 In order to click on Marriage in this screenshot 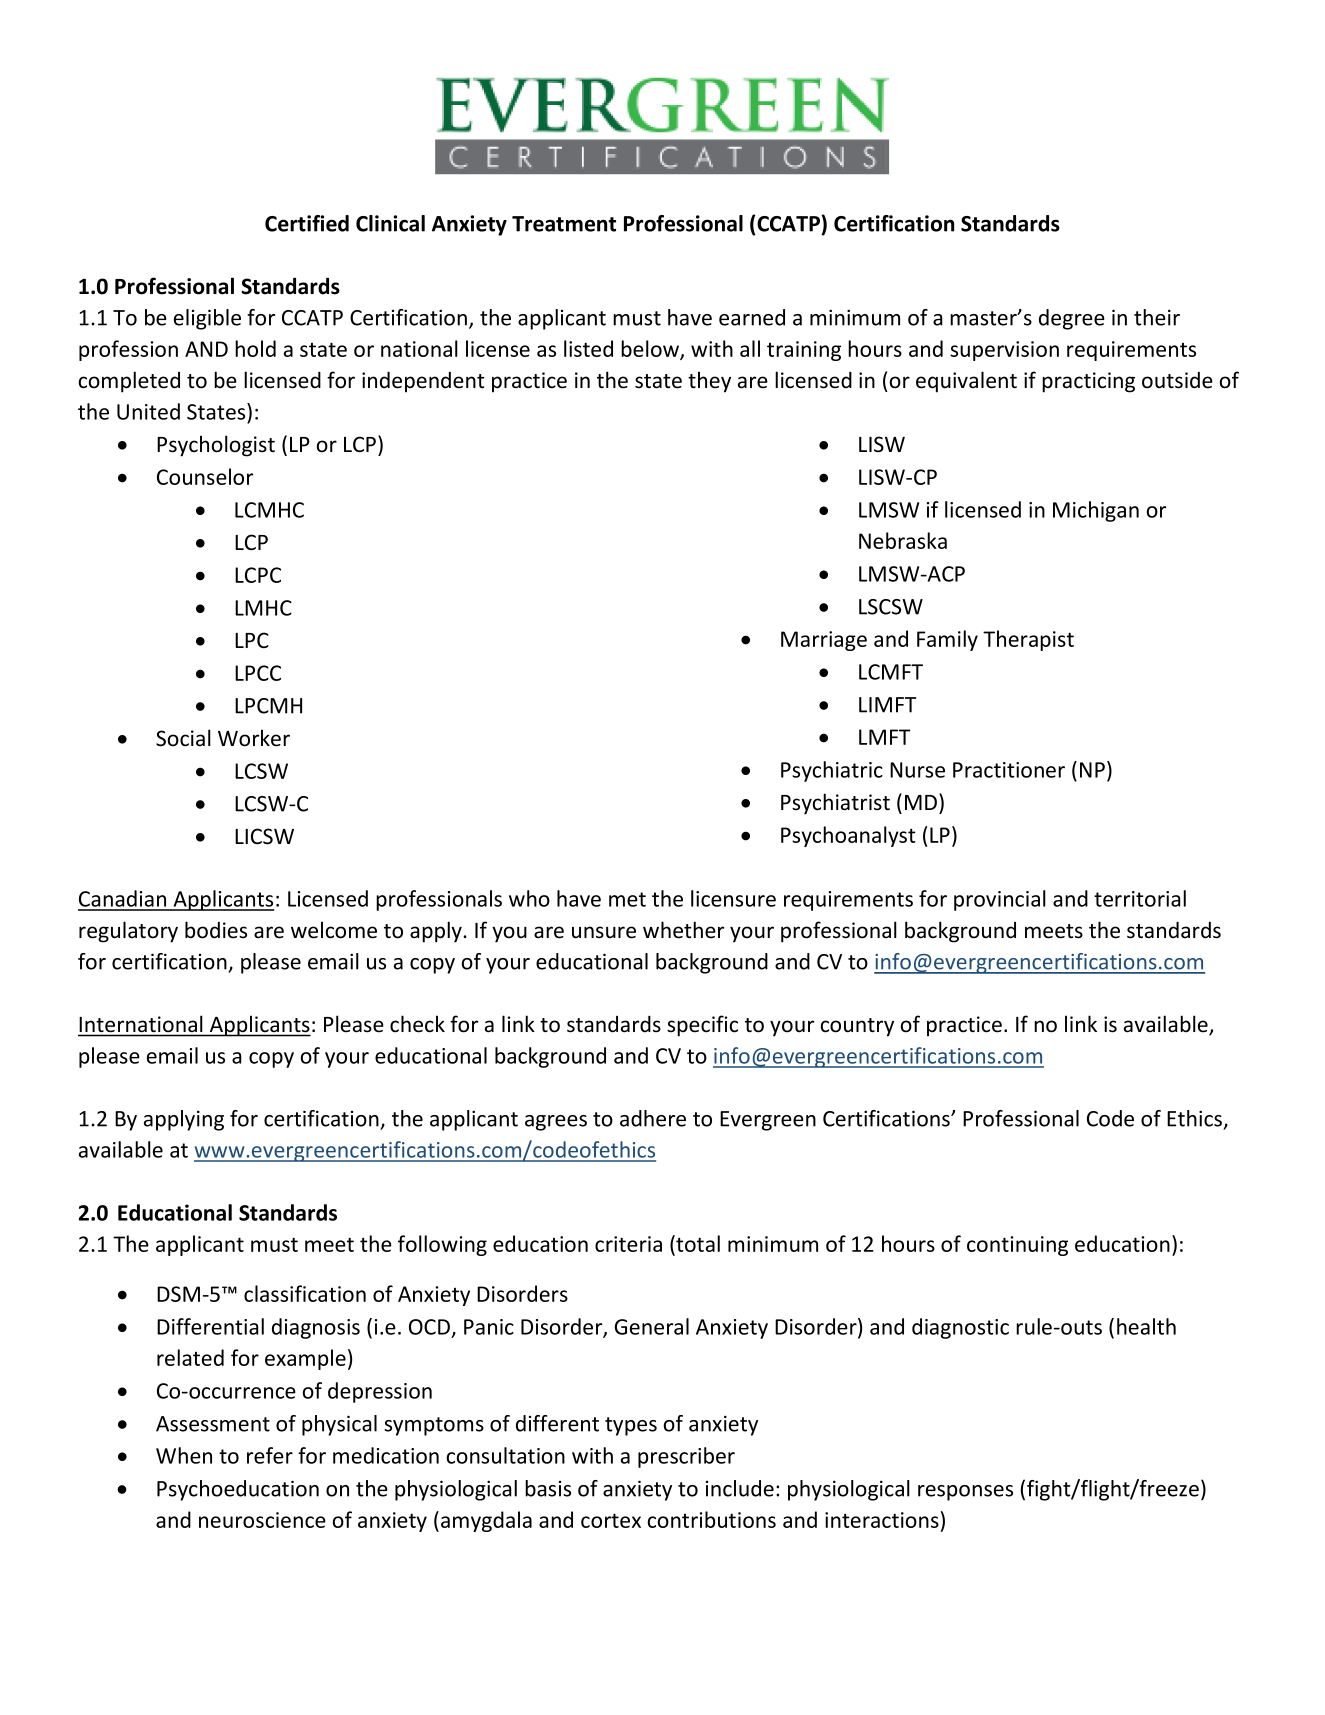, I will do `click(824, 641)`.
